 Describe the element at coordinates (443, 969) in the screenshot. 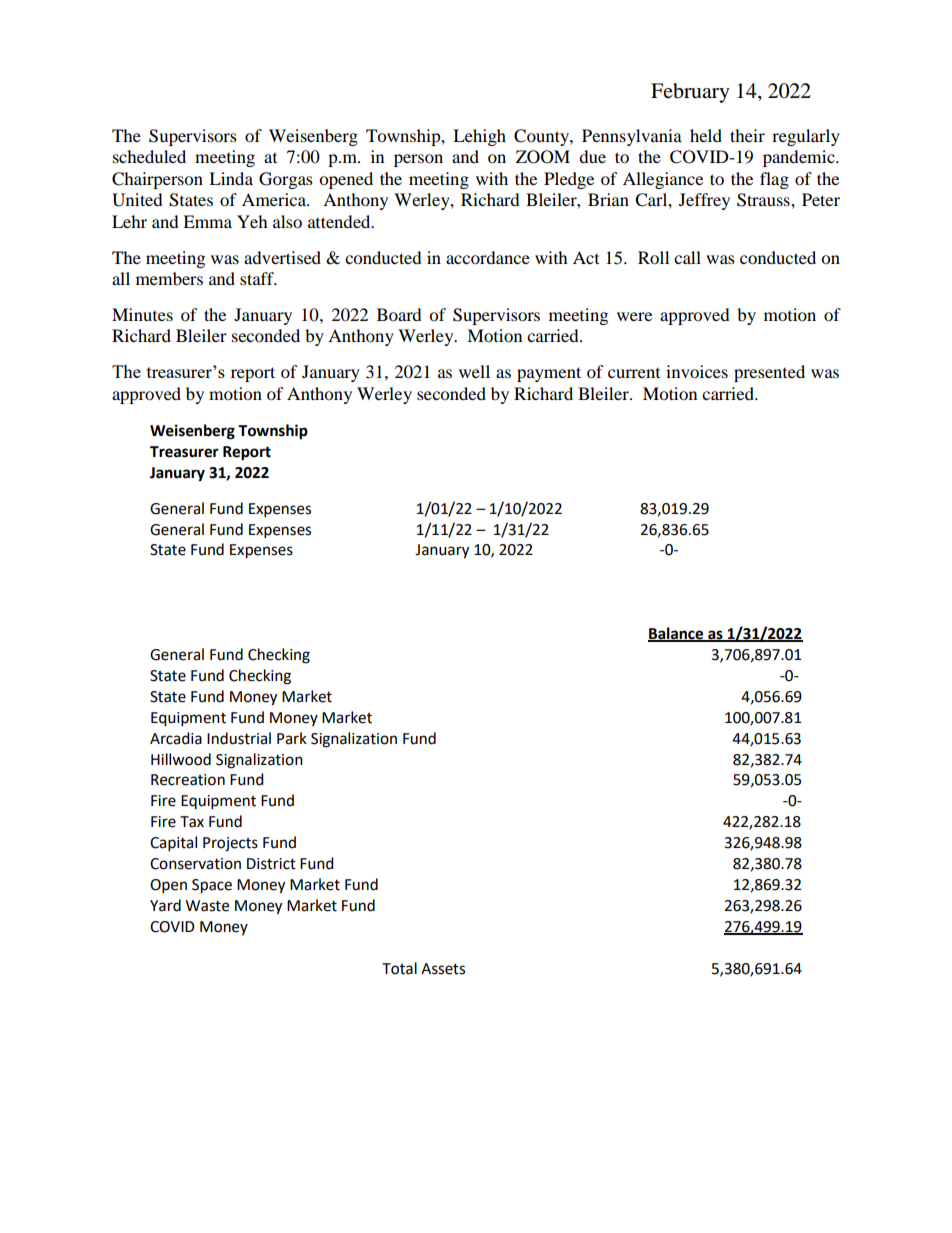

I see `Assets` at that location.
